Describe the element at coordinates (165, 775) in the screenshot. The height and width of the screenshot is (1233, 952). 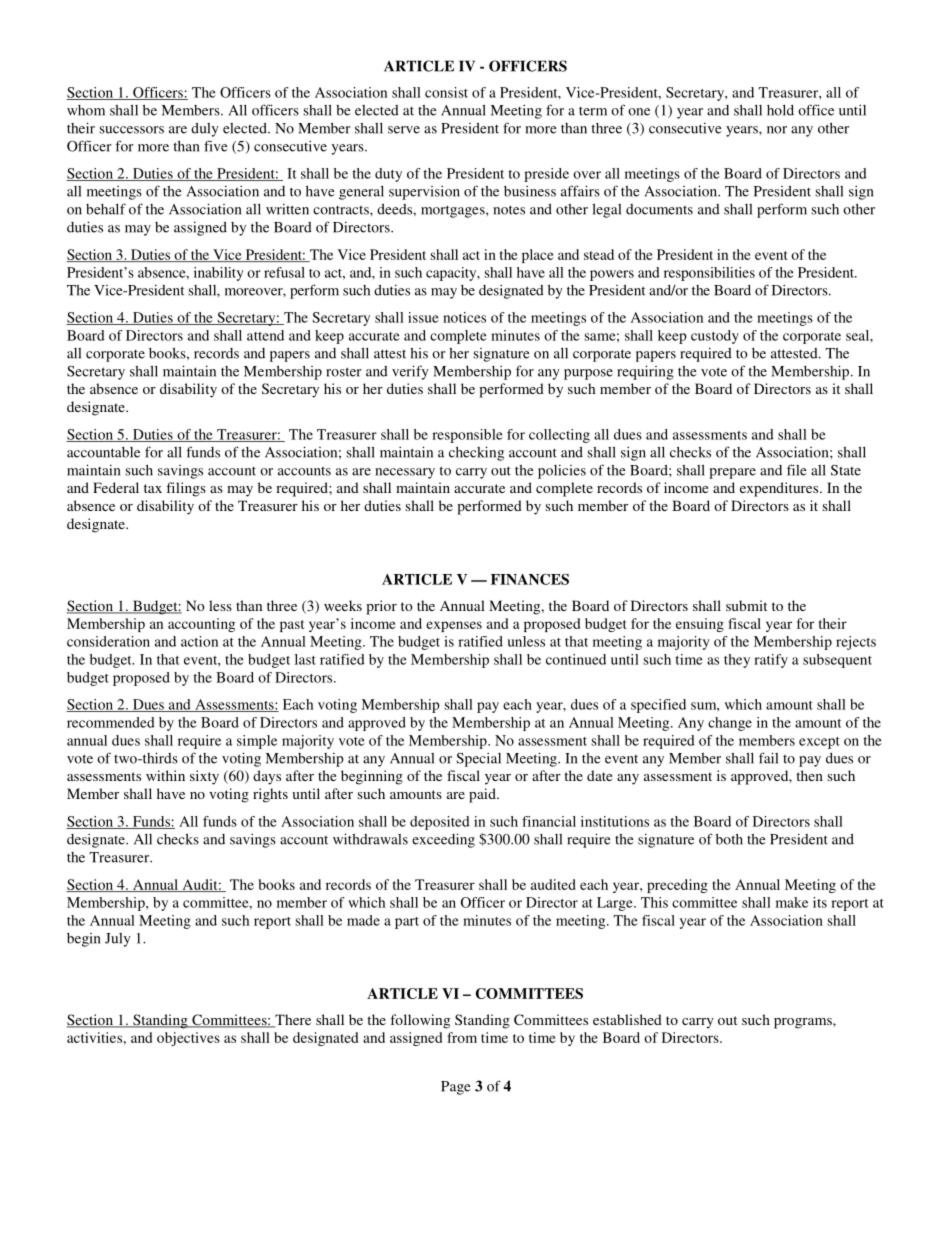
I see `within` at that location.
